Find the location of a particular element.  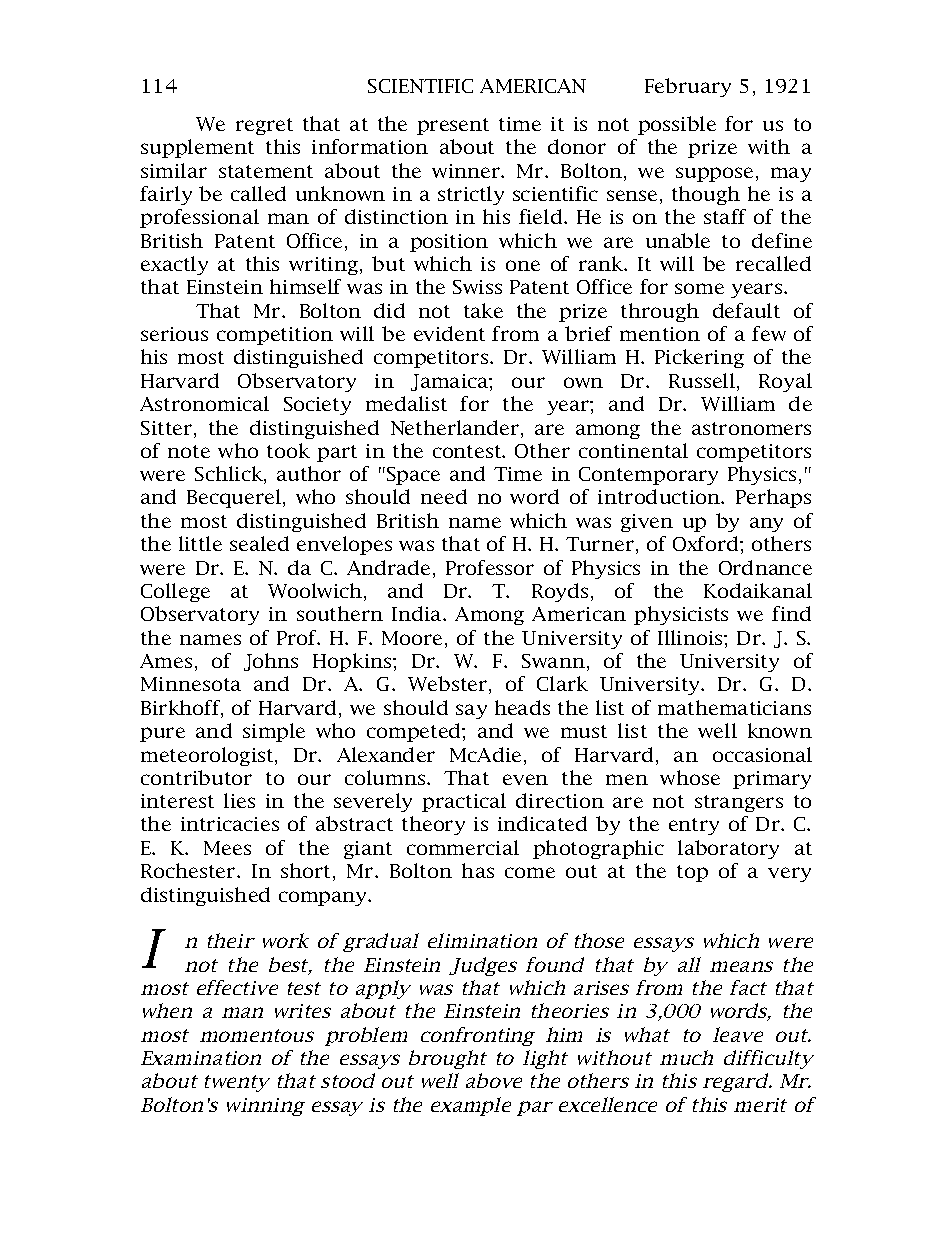

possible is located at coordinates (677, 125).
